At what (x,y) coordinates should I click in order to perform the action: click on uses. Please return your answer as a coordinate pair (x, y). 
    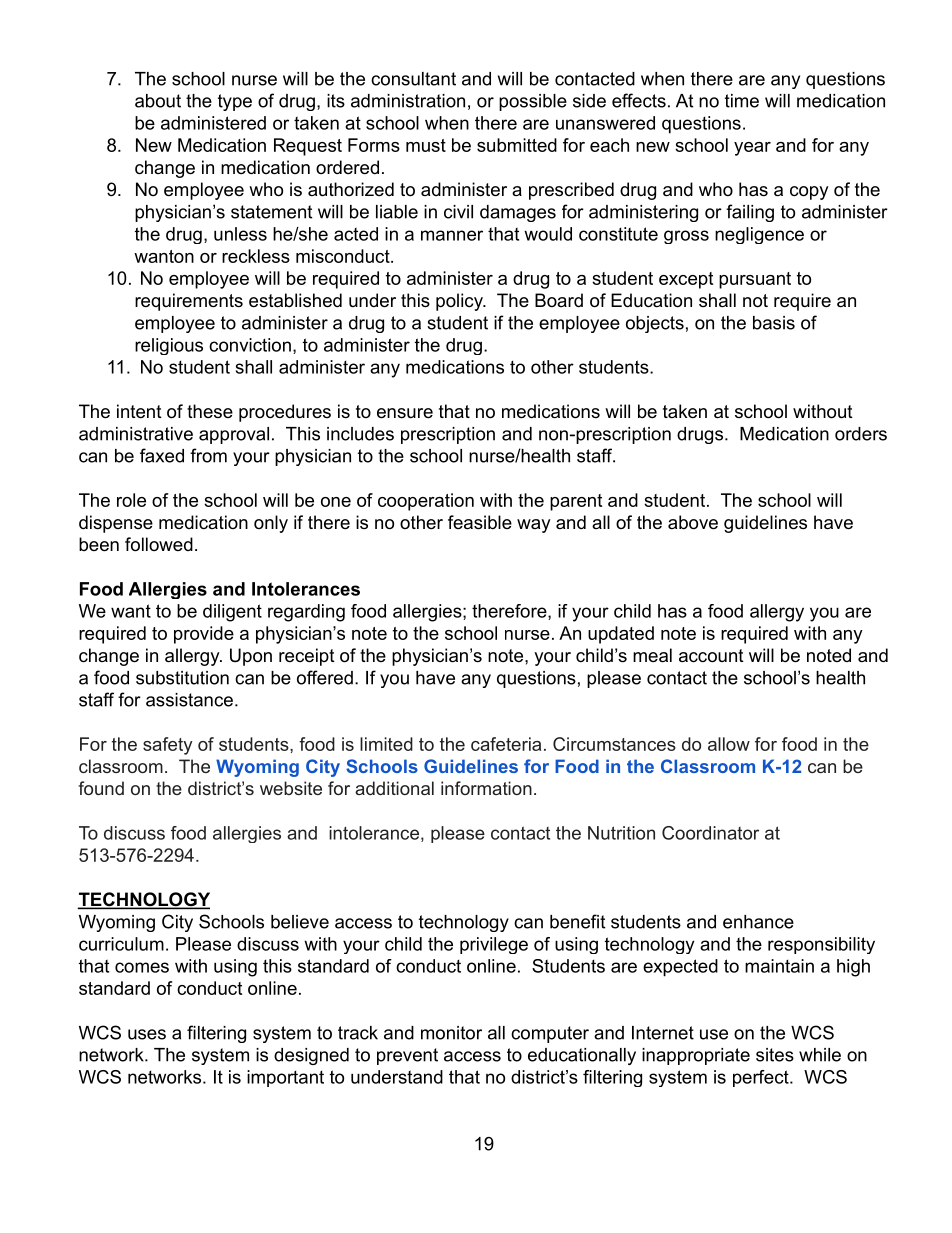
    Looking at the image, I should click on (147, 1034).
